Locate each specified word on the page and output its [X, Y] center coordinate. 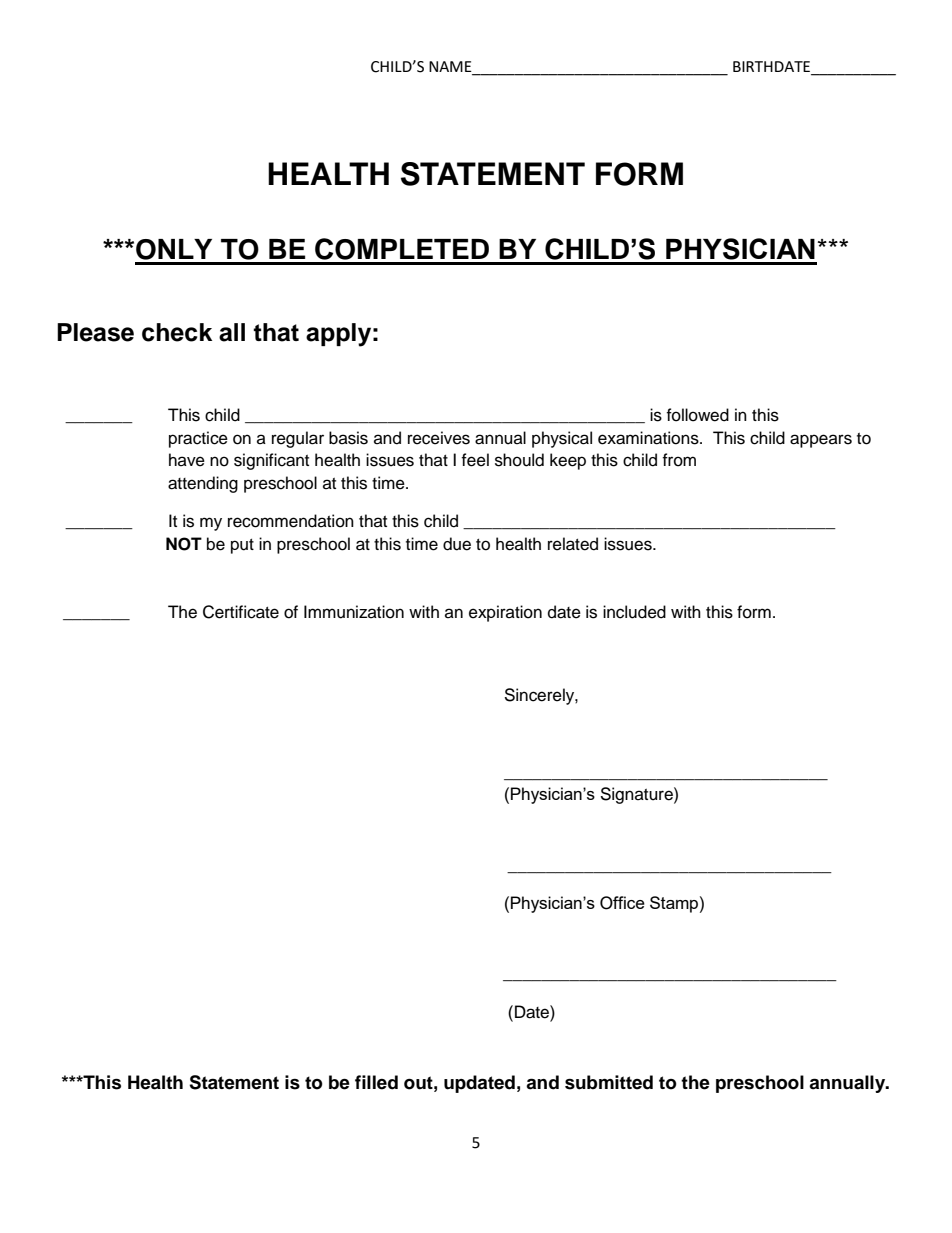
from [679, 460]
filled [376, 1082]
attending [203, 484]
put [242, 546]
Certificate [241, 612]
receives [439, 438]
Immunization [354, 612]
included [634, 612]
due [457, 544]
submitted [609, 1082]
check [177, 332]
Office [622, 903]
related [573, 544]
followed [697, 415]
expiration [505, 613]
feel [475, 460]
